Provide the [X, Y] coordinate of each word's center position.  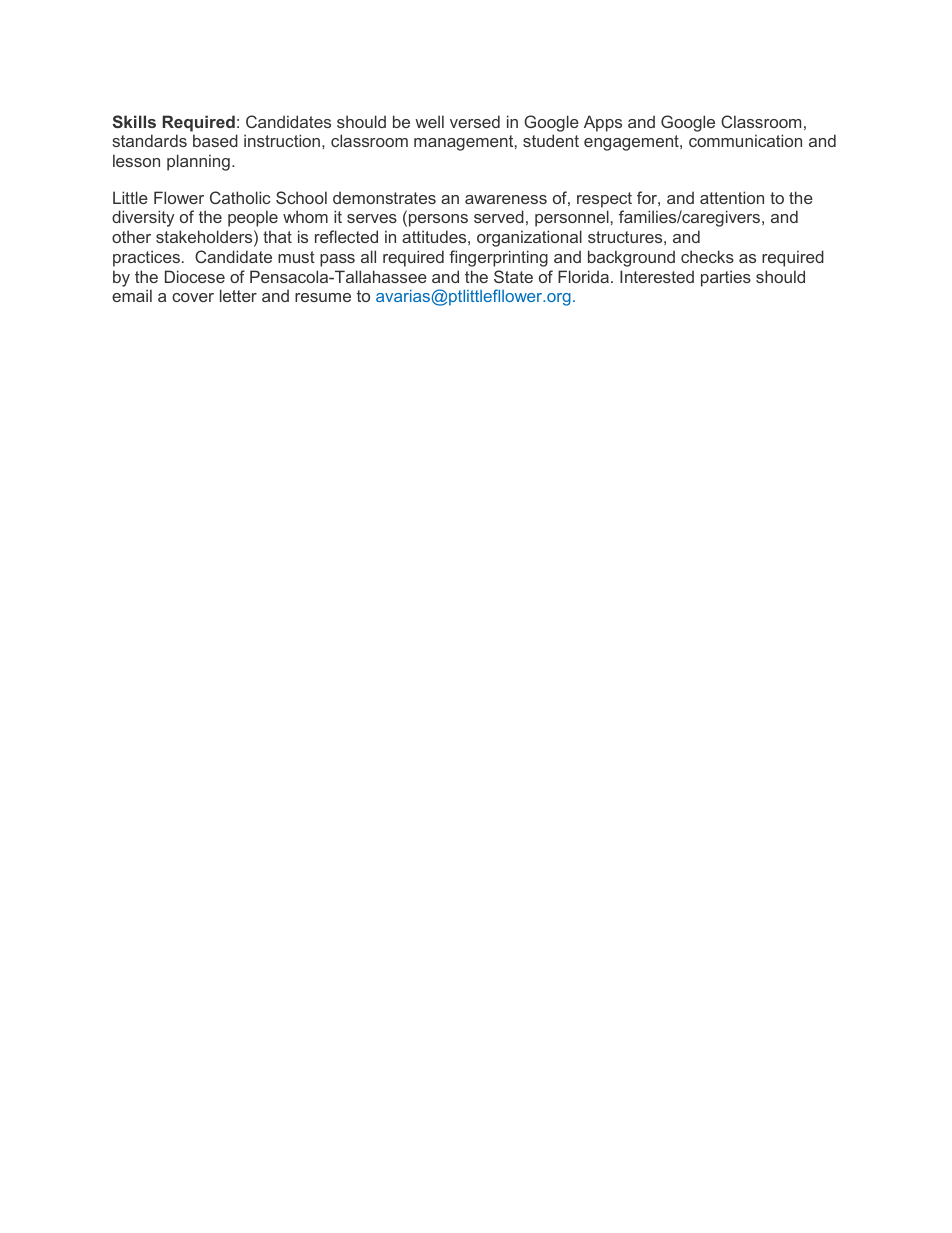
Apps [603, 123]
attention [732, 197]
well [429, 121]
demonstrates [384, 197]
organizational [529, 238]
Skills [134, 121]
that [277, 236]
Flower [179, 197]
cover [193, 297]
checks [707, 256]
